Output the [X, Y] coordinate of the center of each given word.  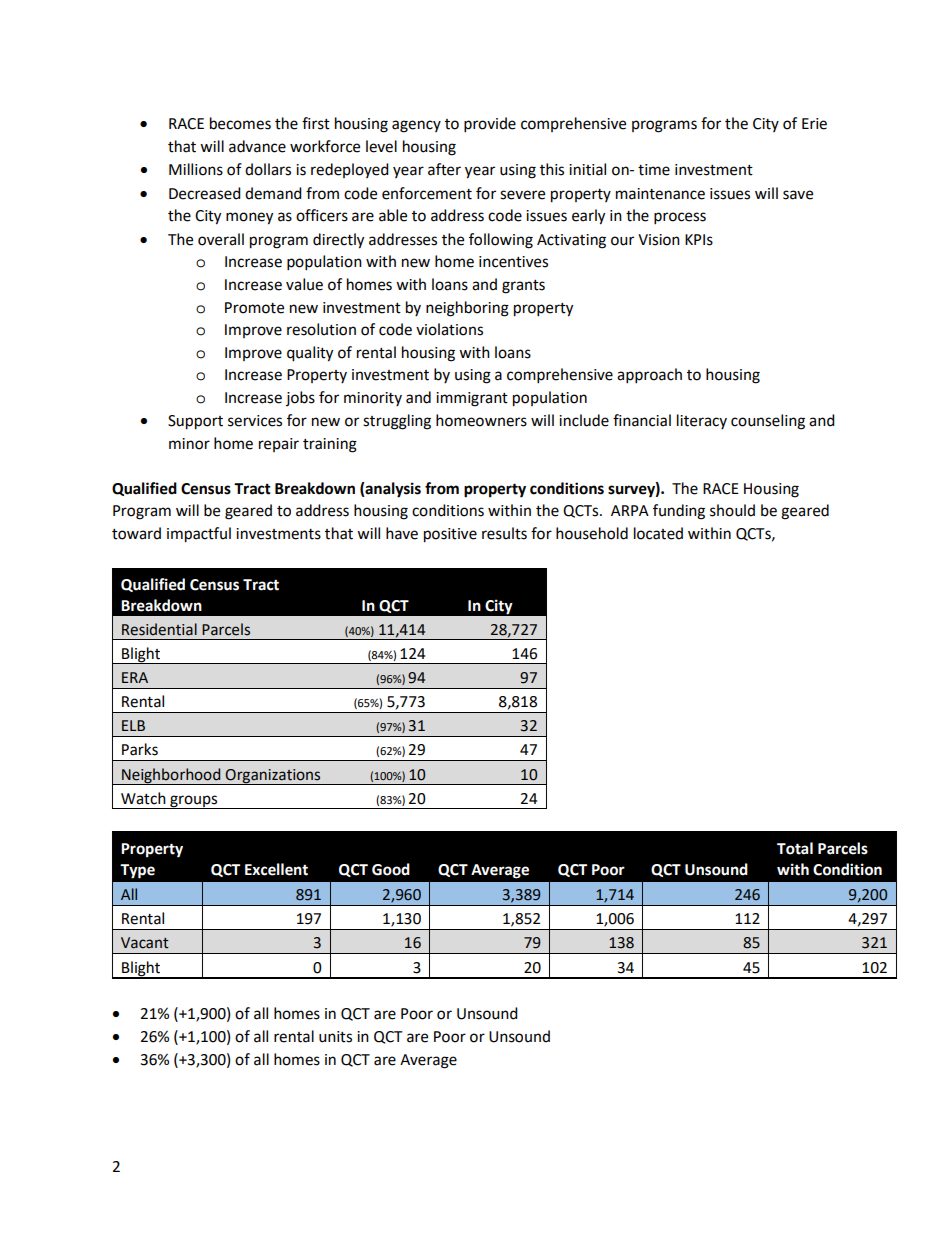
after [444, 169]
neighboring [467, 309]
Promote [254, 308]
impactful [199, 535]
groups [194, 802]
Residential [159, 629]
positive [450, 535]
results [504, 533]
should [732, 510]
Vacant [145, 943]
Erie [814, 124]
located [658, 533]
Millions [196, 169]
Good [391, 869]
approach [649, 376]
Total [795, 848]
